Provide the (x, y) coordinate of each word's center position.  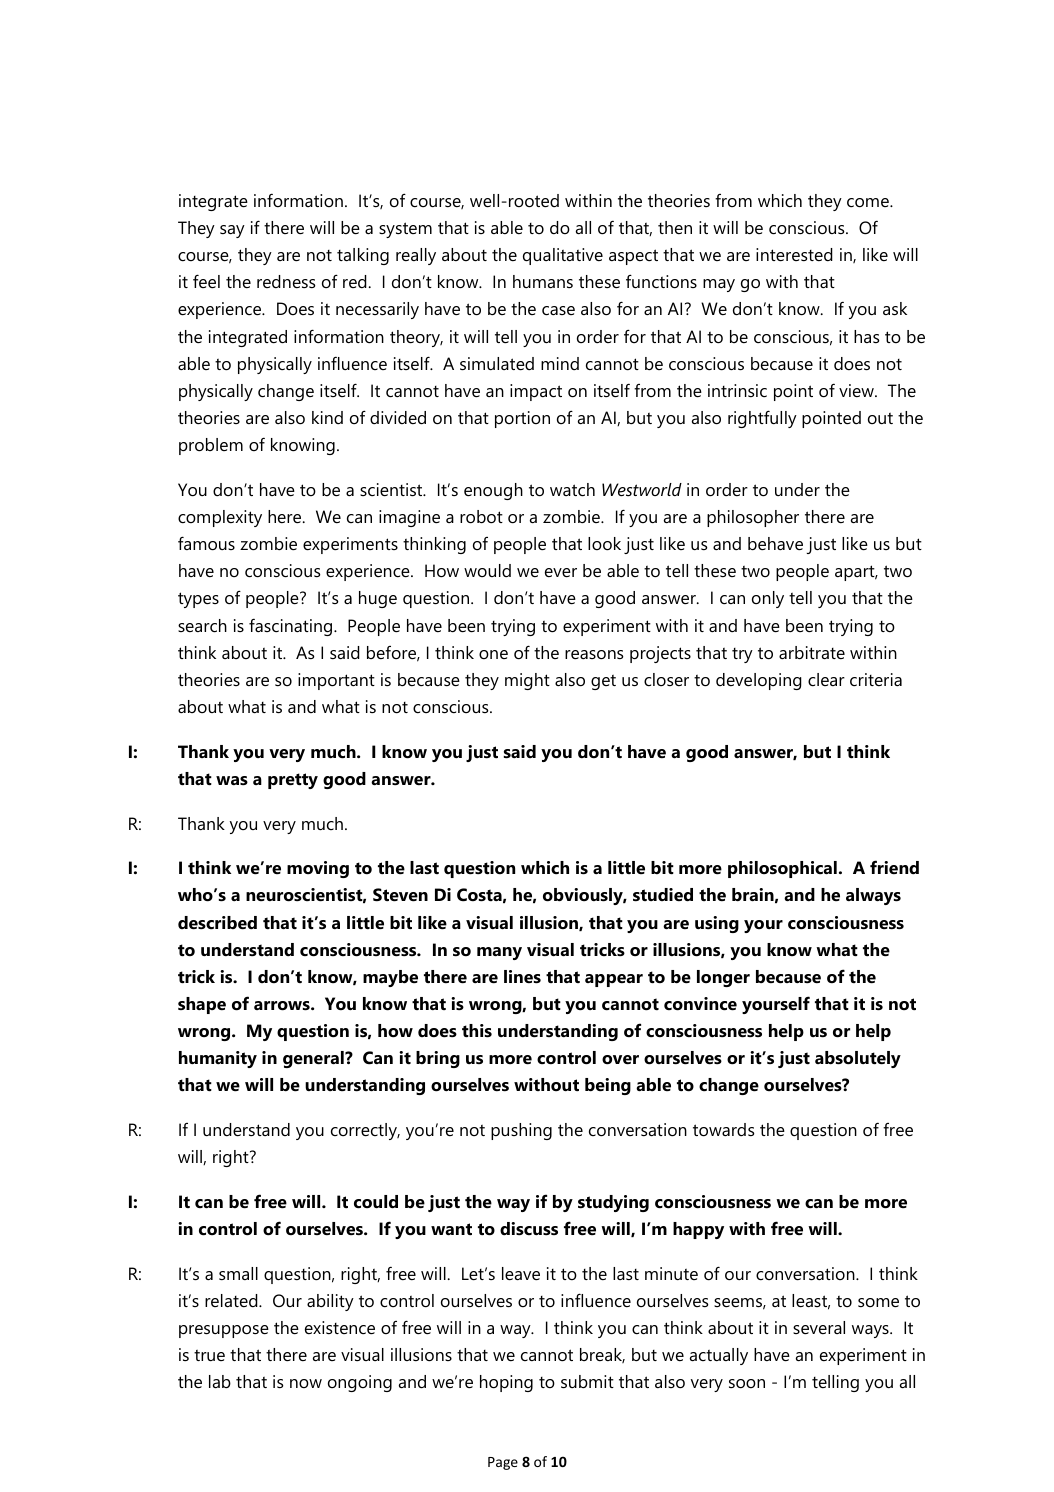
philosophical (782, 869)
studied (663, 895)
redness (286, 281)
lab (220, 1381)
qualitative (563, 256)
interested (794, 255)
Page (503, 1463)
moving (318, 869)
